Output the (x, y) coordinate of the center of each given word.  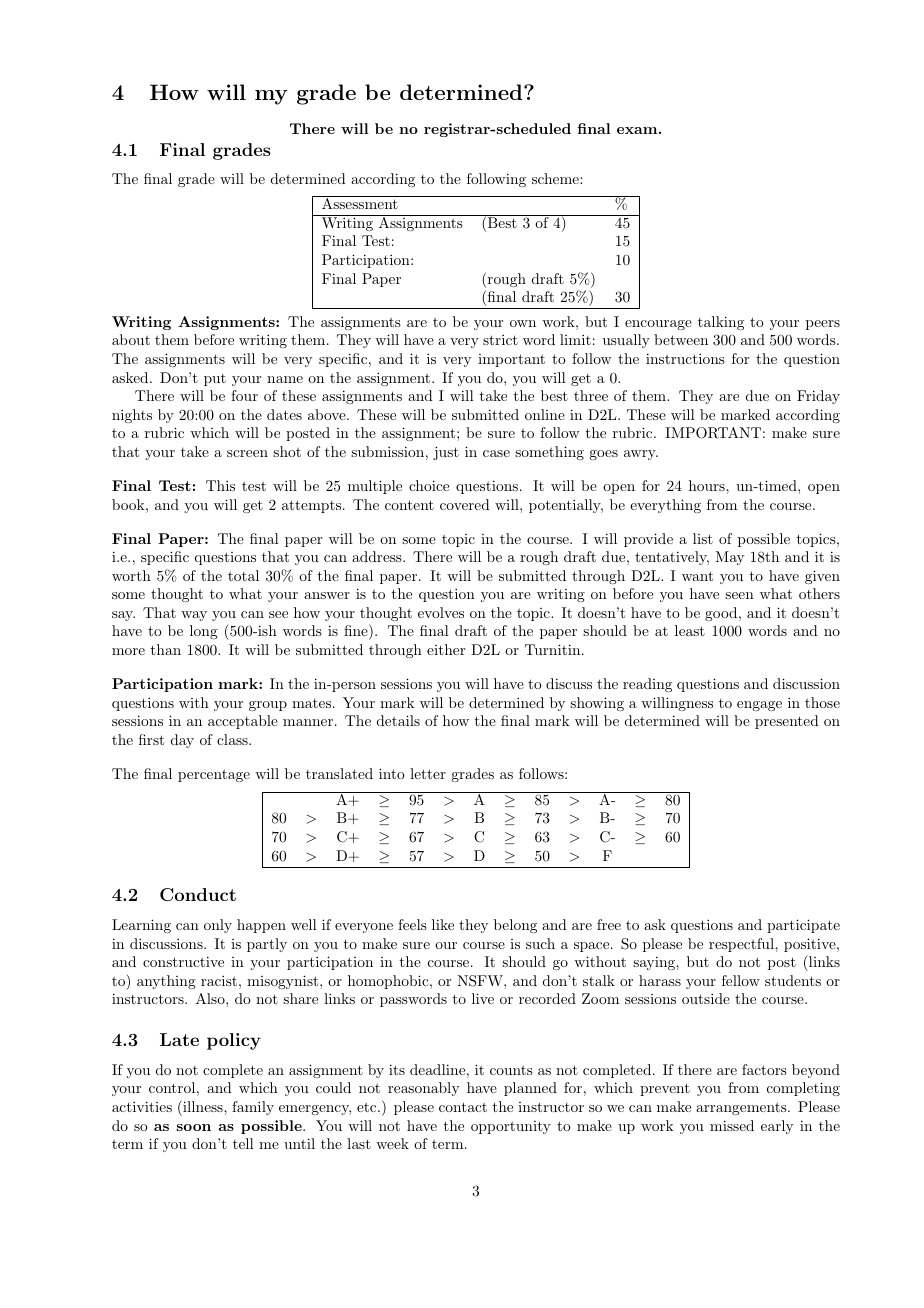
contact (463, 1107)
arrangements (741, 1108)
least (690, 630)
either (446, 649)
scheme (556, 178)
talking (721, 323)
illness (203, 1106)
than (166, 649)
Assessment (360, 202)
